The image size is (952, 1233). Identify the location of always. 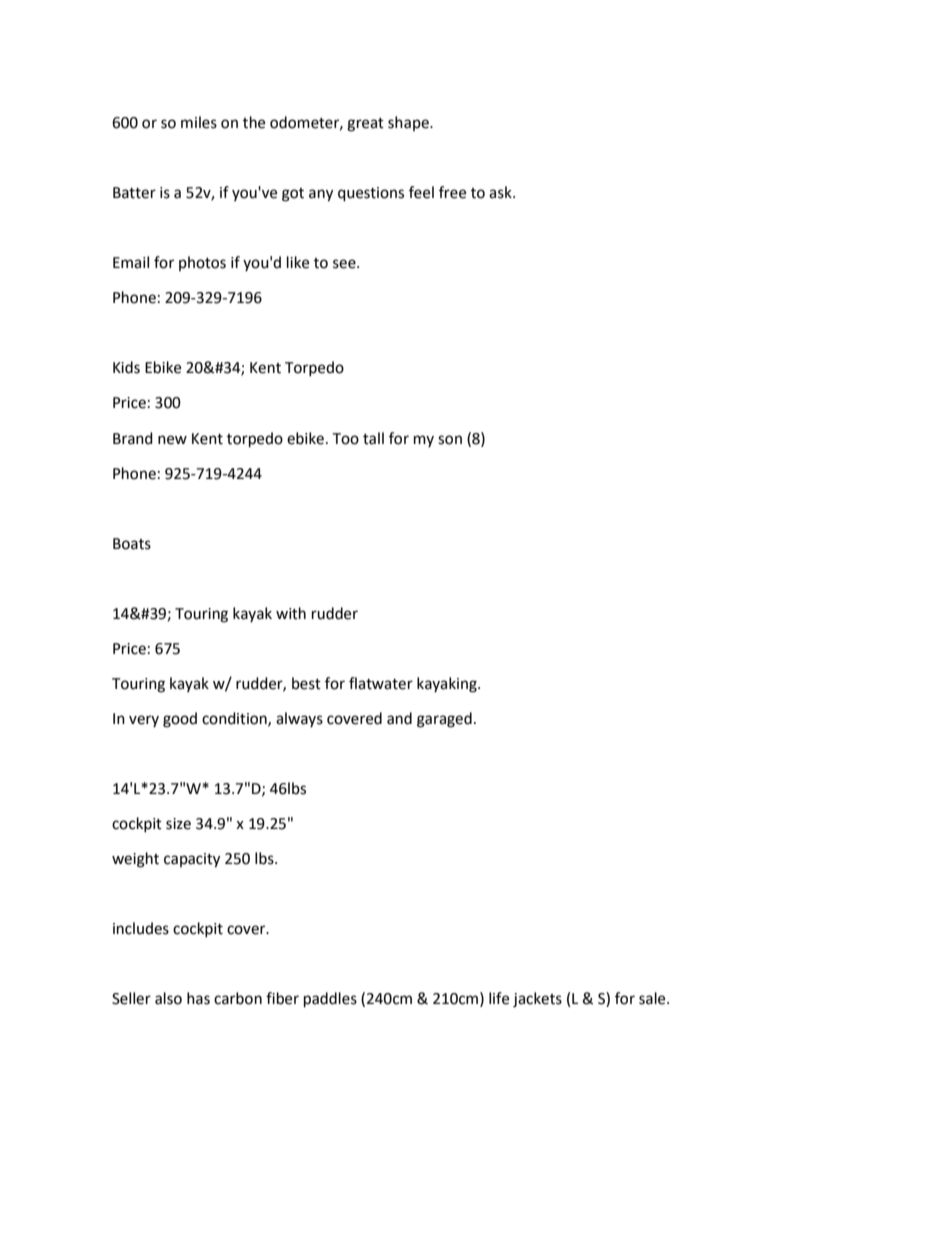
(299, 719).
